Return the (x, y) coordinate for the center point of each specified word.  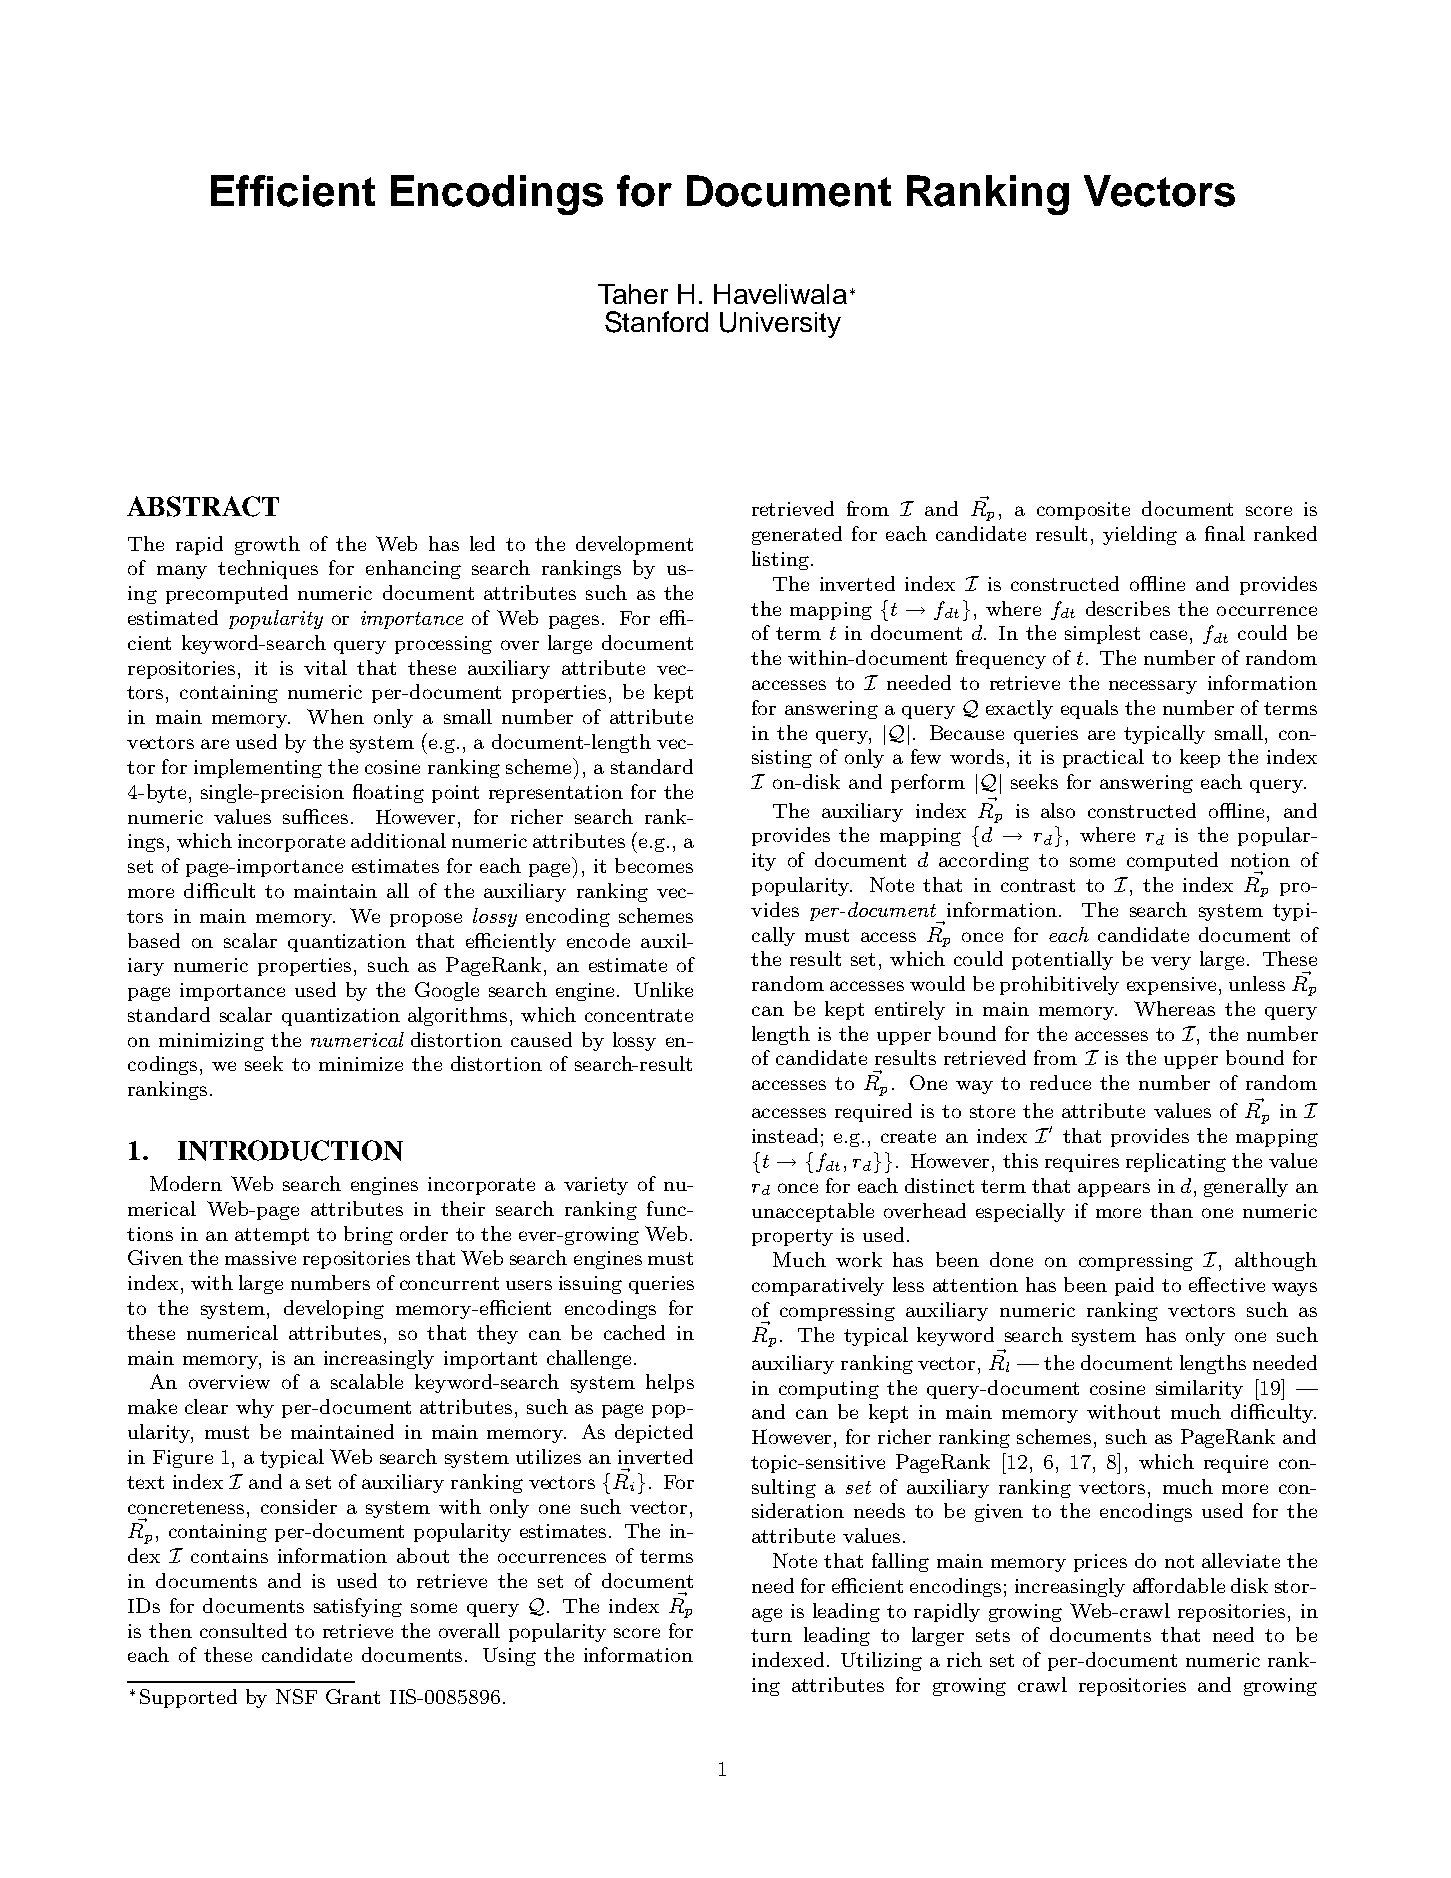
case (1168, 635)
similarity (1199, 1389)
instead (785, 1135)
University (780, 325)
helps (670, 1383)
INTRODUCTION (290, 1150)
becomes (654, 865)
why (255, 1408)
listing (780, 560)
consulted (243, 1630)
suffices (315, 816)
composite (1083, 511)
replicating (1176, 1162)
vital (325, 667)
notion (1260, 860)
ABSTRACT (203, 506)
